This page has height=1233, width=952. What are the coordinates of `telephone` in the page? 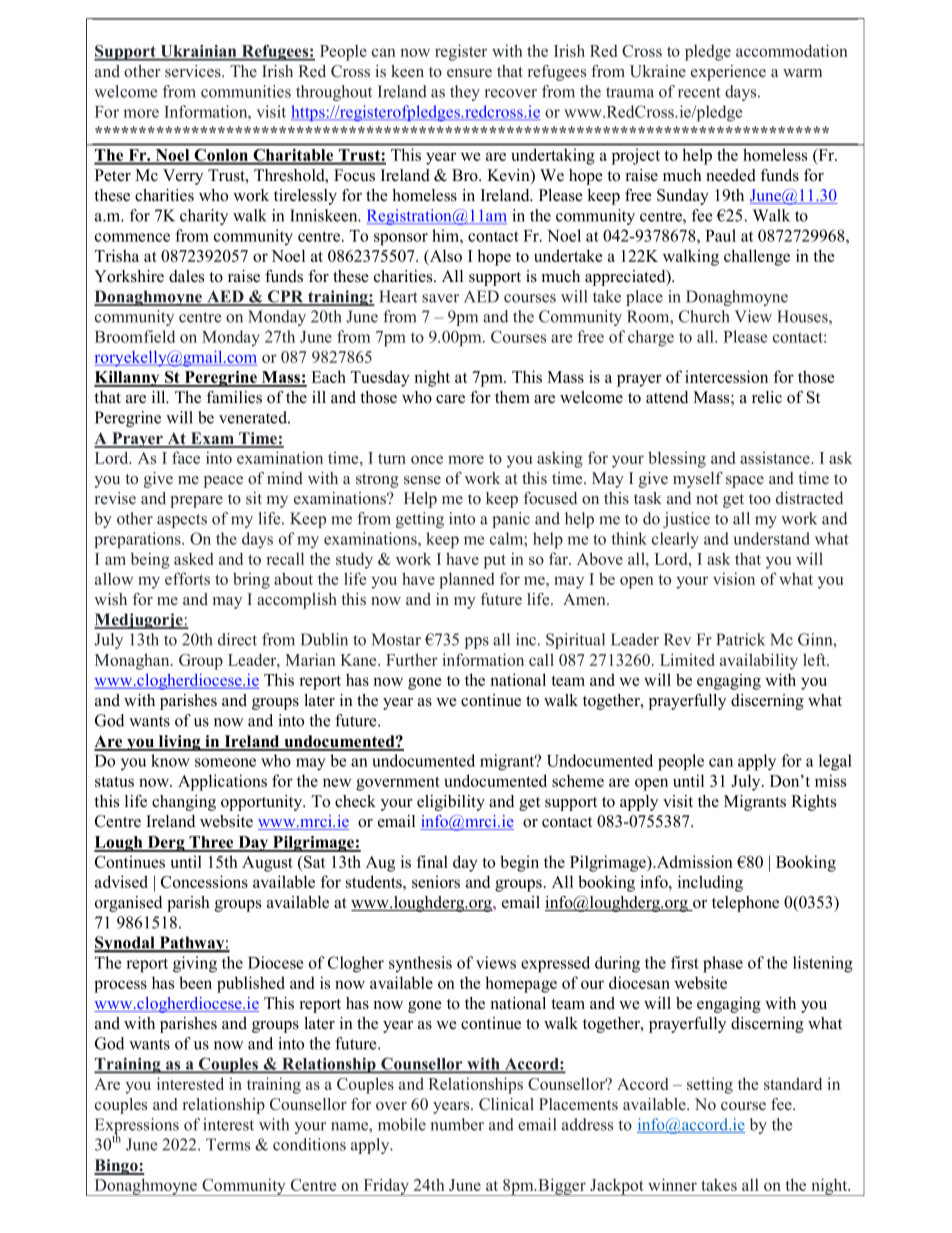 It's located at (745, 904).
